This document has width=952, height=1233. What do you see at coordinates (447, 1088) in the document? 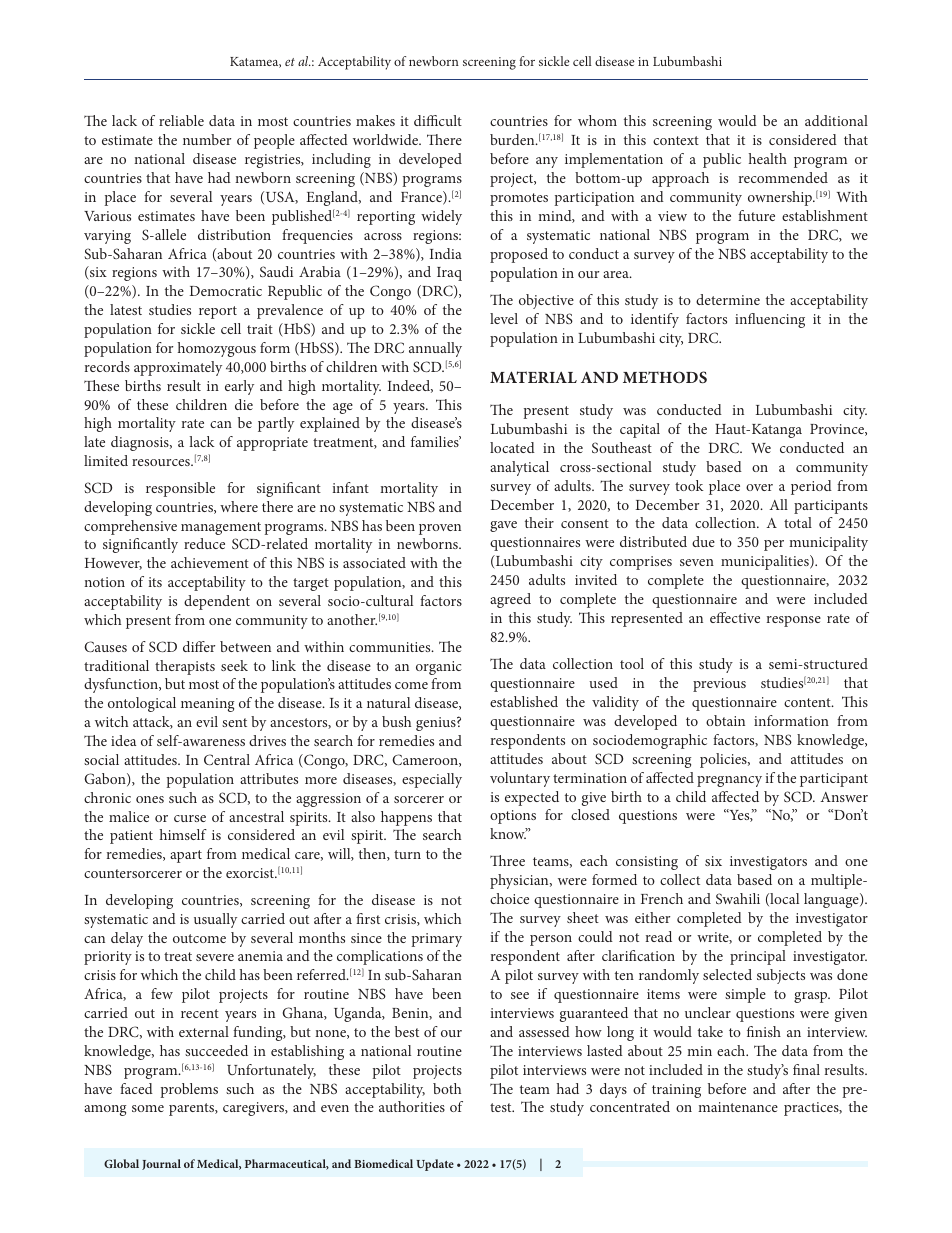
I see `both` at bounding box center [447, 1088].
